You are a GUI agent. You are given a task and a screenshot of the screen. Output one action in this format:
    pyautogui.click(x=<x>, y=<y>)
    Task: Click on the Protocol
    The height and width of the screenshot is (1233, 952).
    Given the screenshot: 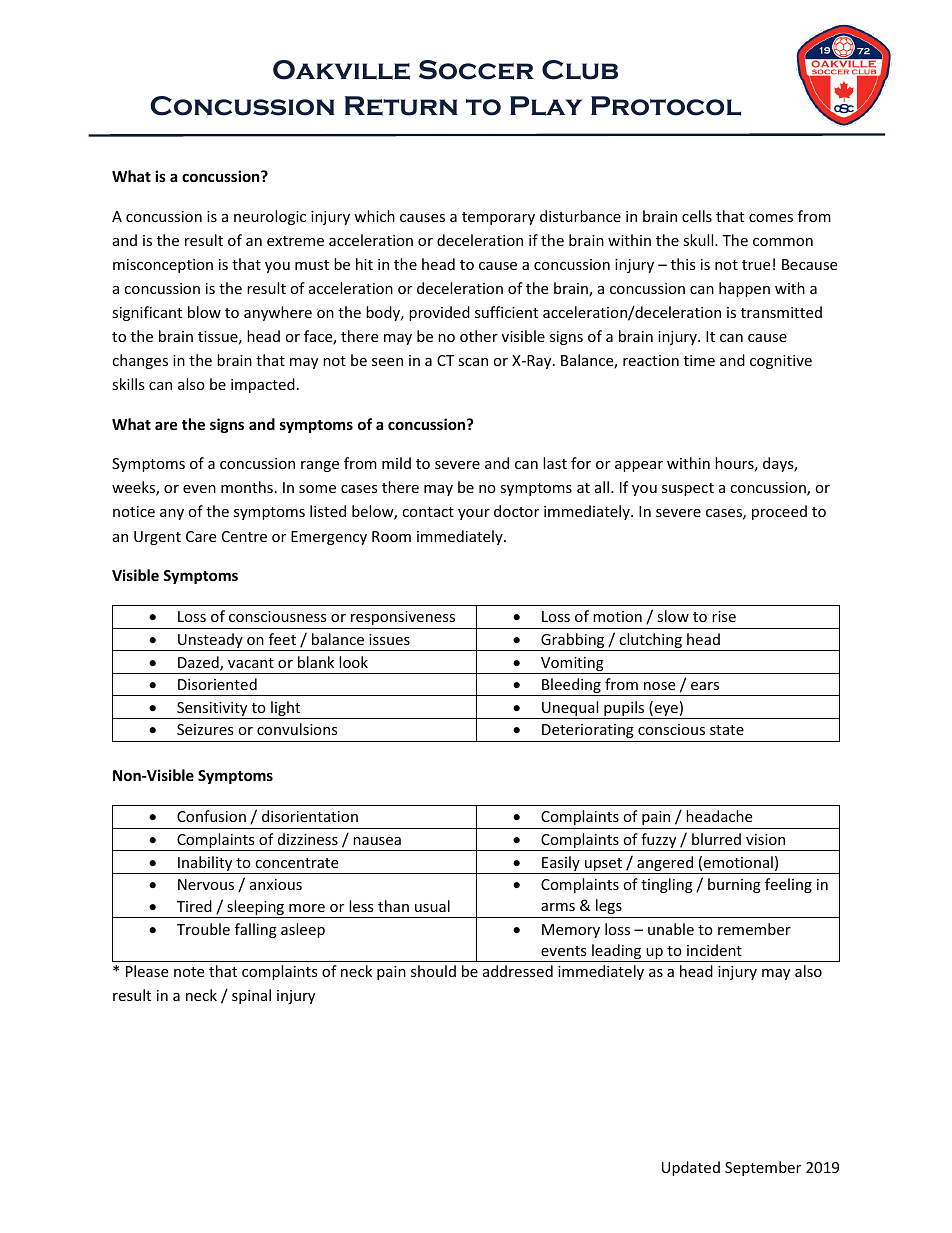 What is the action you would take?
    pyautogui.click(x=666, y=106)
